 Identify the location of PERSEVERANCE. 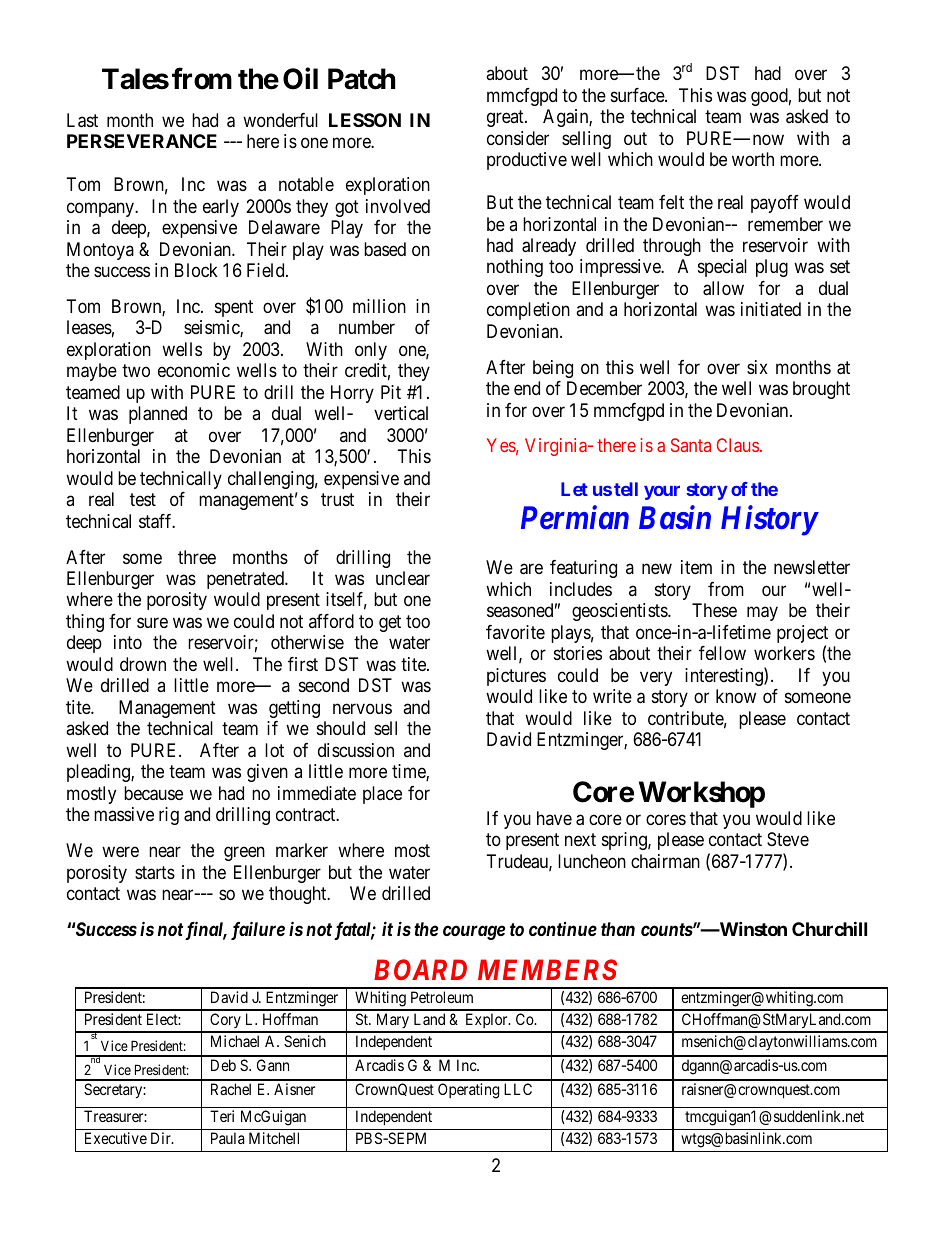
(142, 141).
